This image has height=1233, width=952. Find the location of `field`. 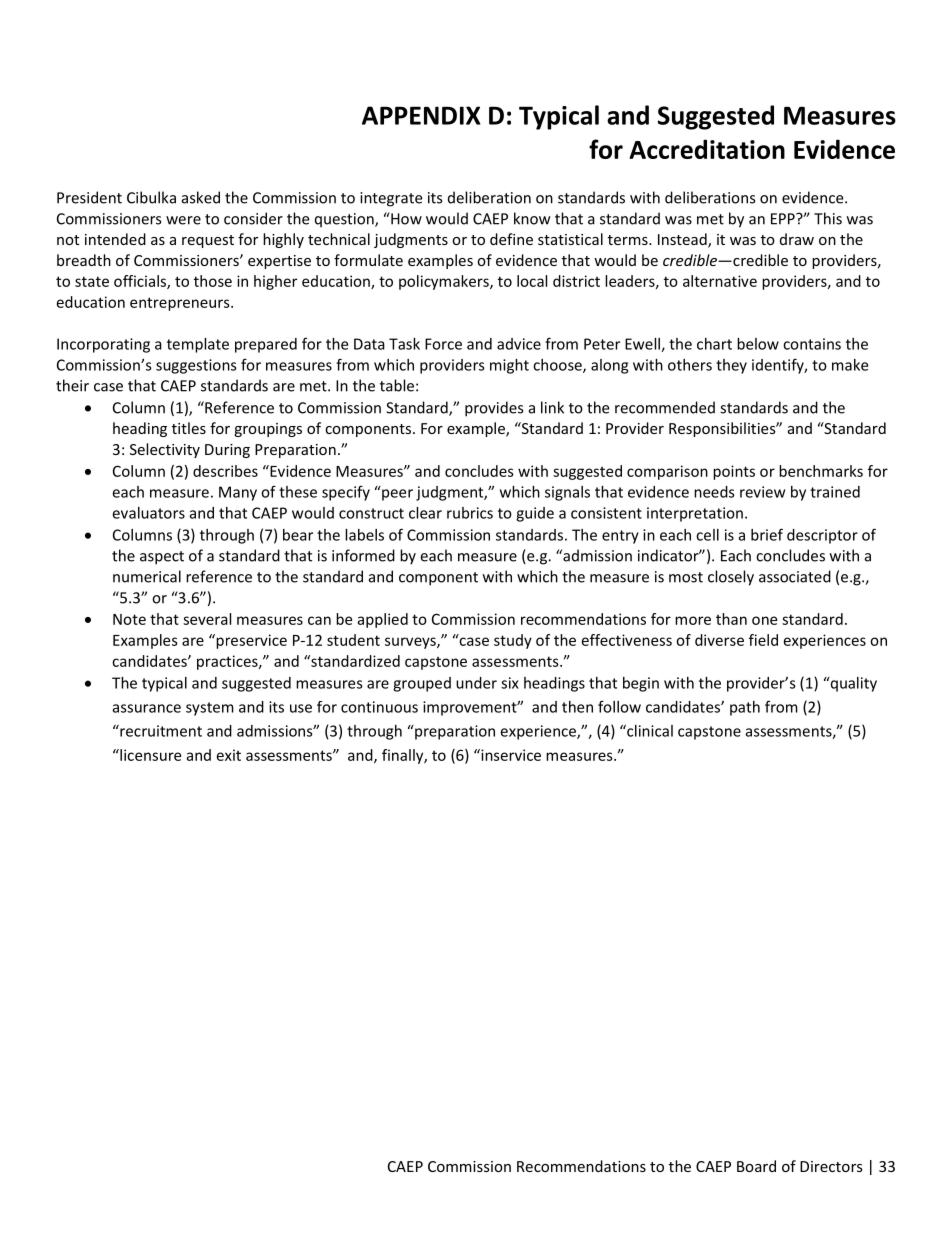

field is located at coordinates (763, 640).
